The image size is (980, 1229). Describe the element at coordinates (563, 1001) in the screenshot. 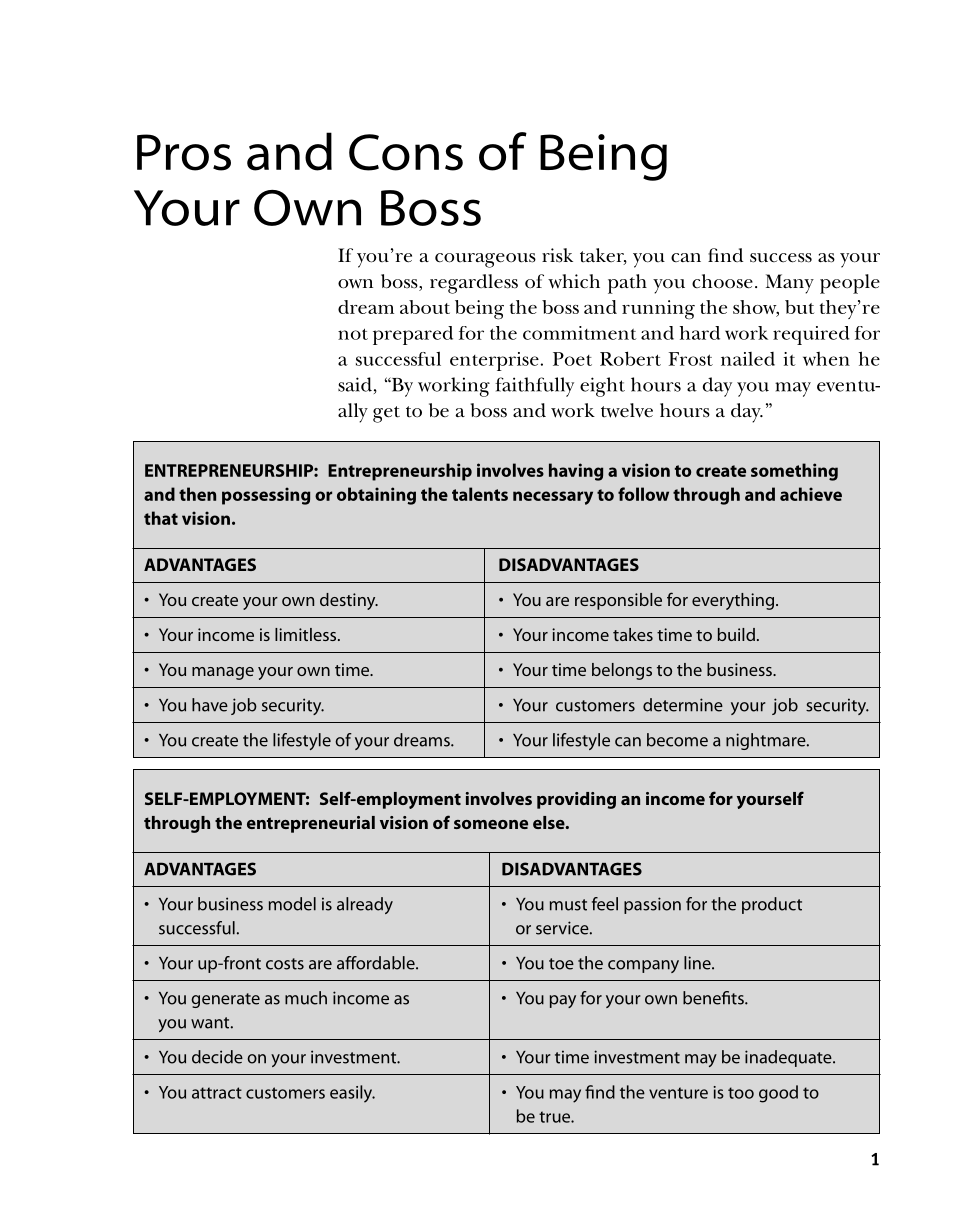

I see `pay` at that location.
